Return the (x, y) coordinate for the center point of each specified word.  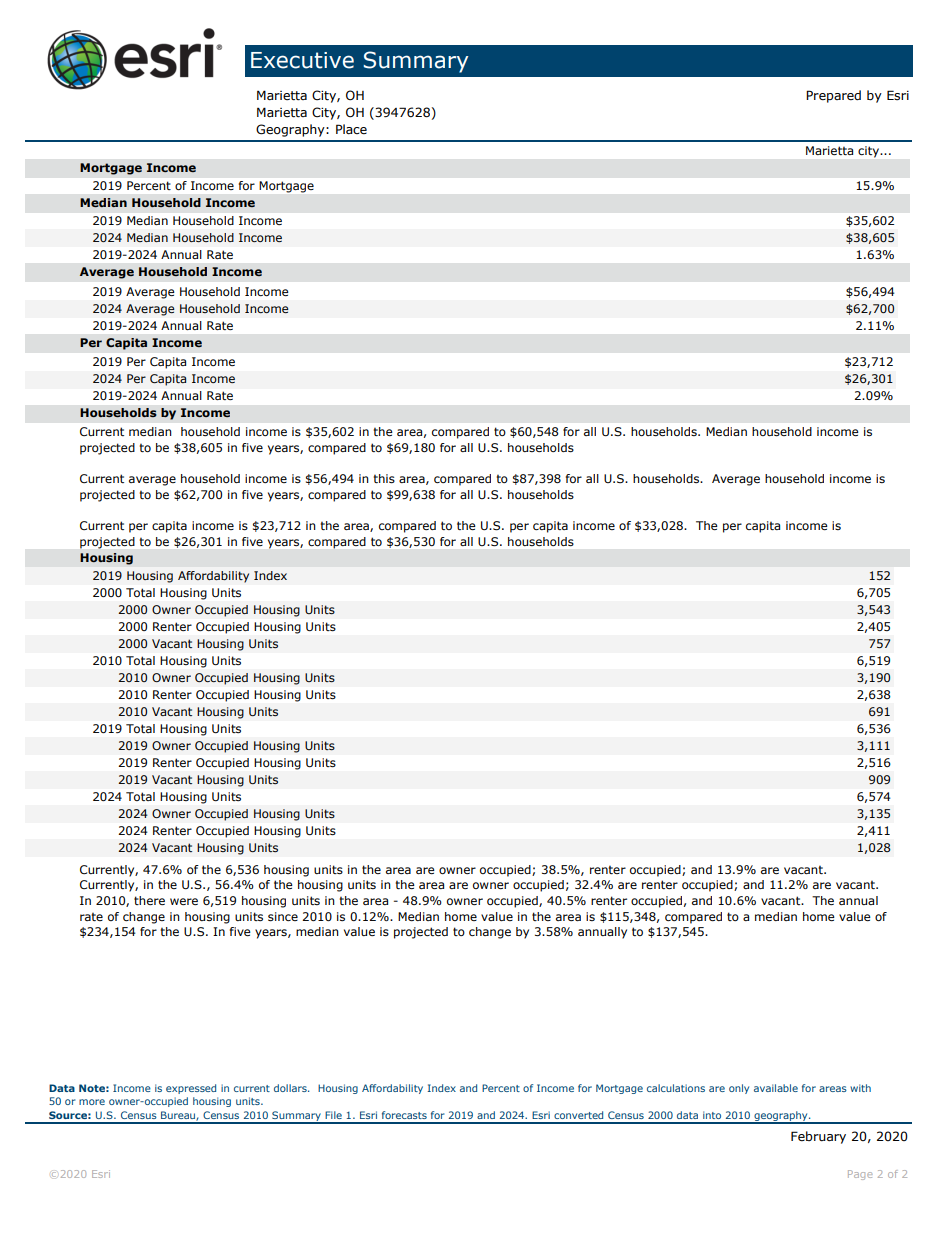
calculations (676, 1088)
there (149, 900)
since (283, 917)
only (739, 1089)
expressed (191, 1089)
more (92, 1102)
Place (351, 129)
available (776, 1088)
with (860, 1088)
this (384, 479)
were (184, 901)
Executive (302, 60)
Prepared (833, 96)
